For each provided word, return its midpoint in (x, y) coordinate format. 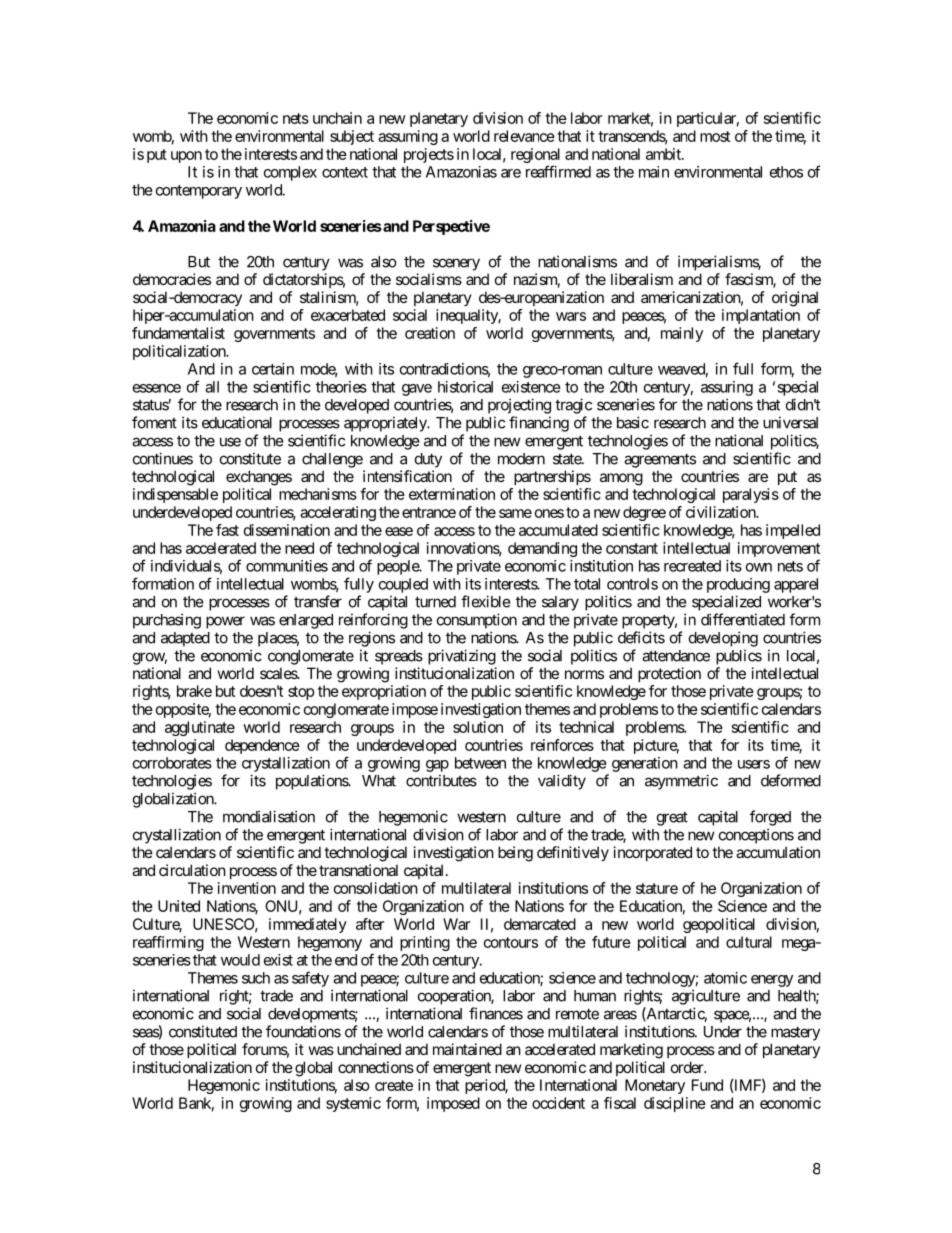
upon (186, 157)
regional (535, 157)
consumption (477, 621)
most (715, 136)
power (225, 622)
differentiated (743, 619)
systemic (353, 1104)
